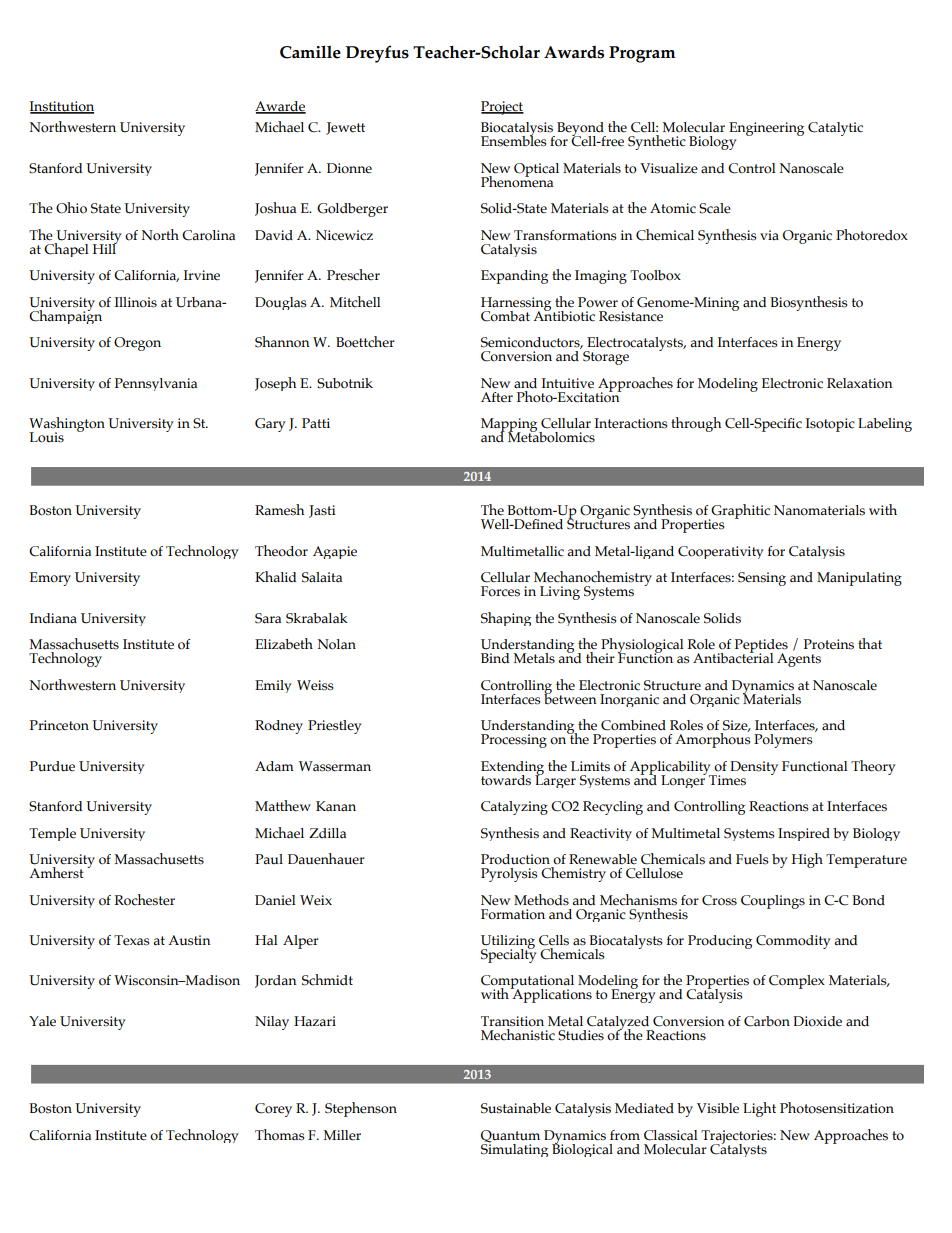  I want to click on Sensing, so click(762, 579).
